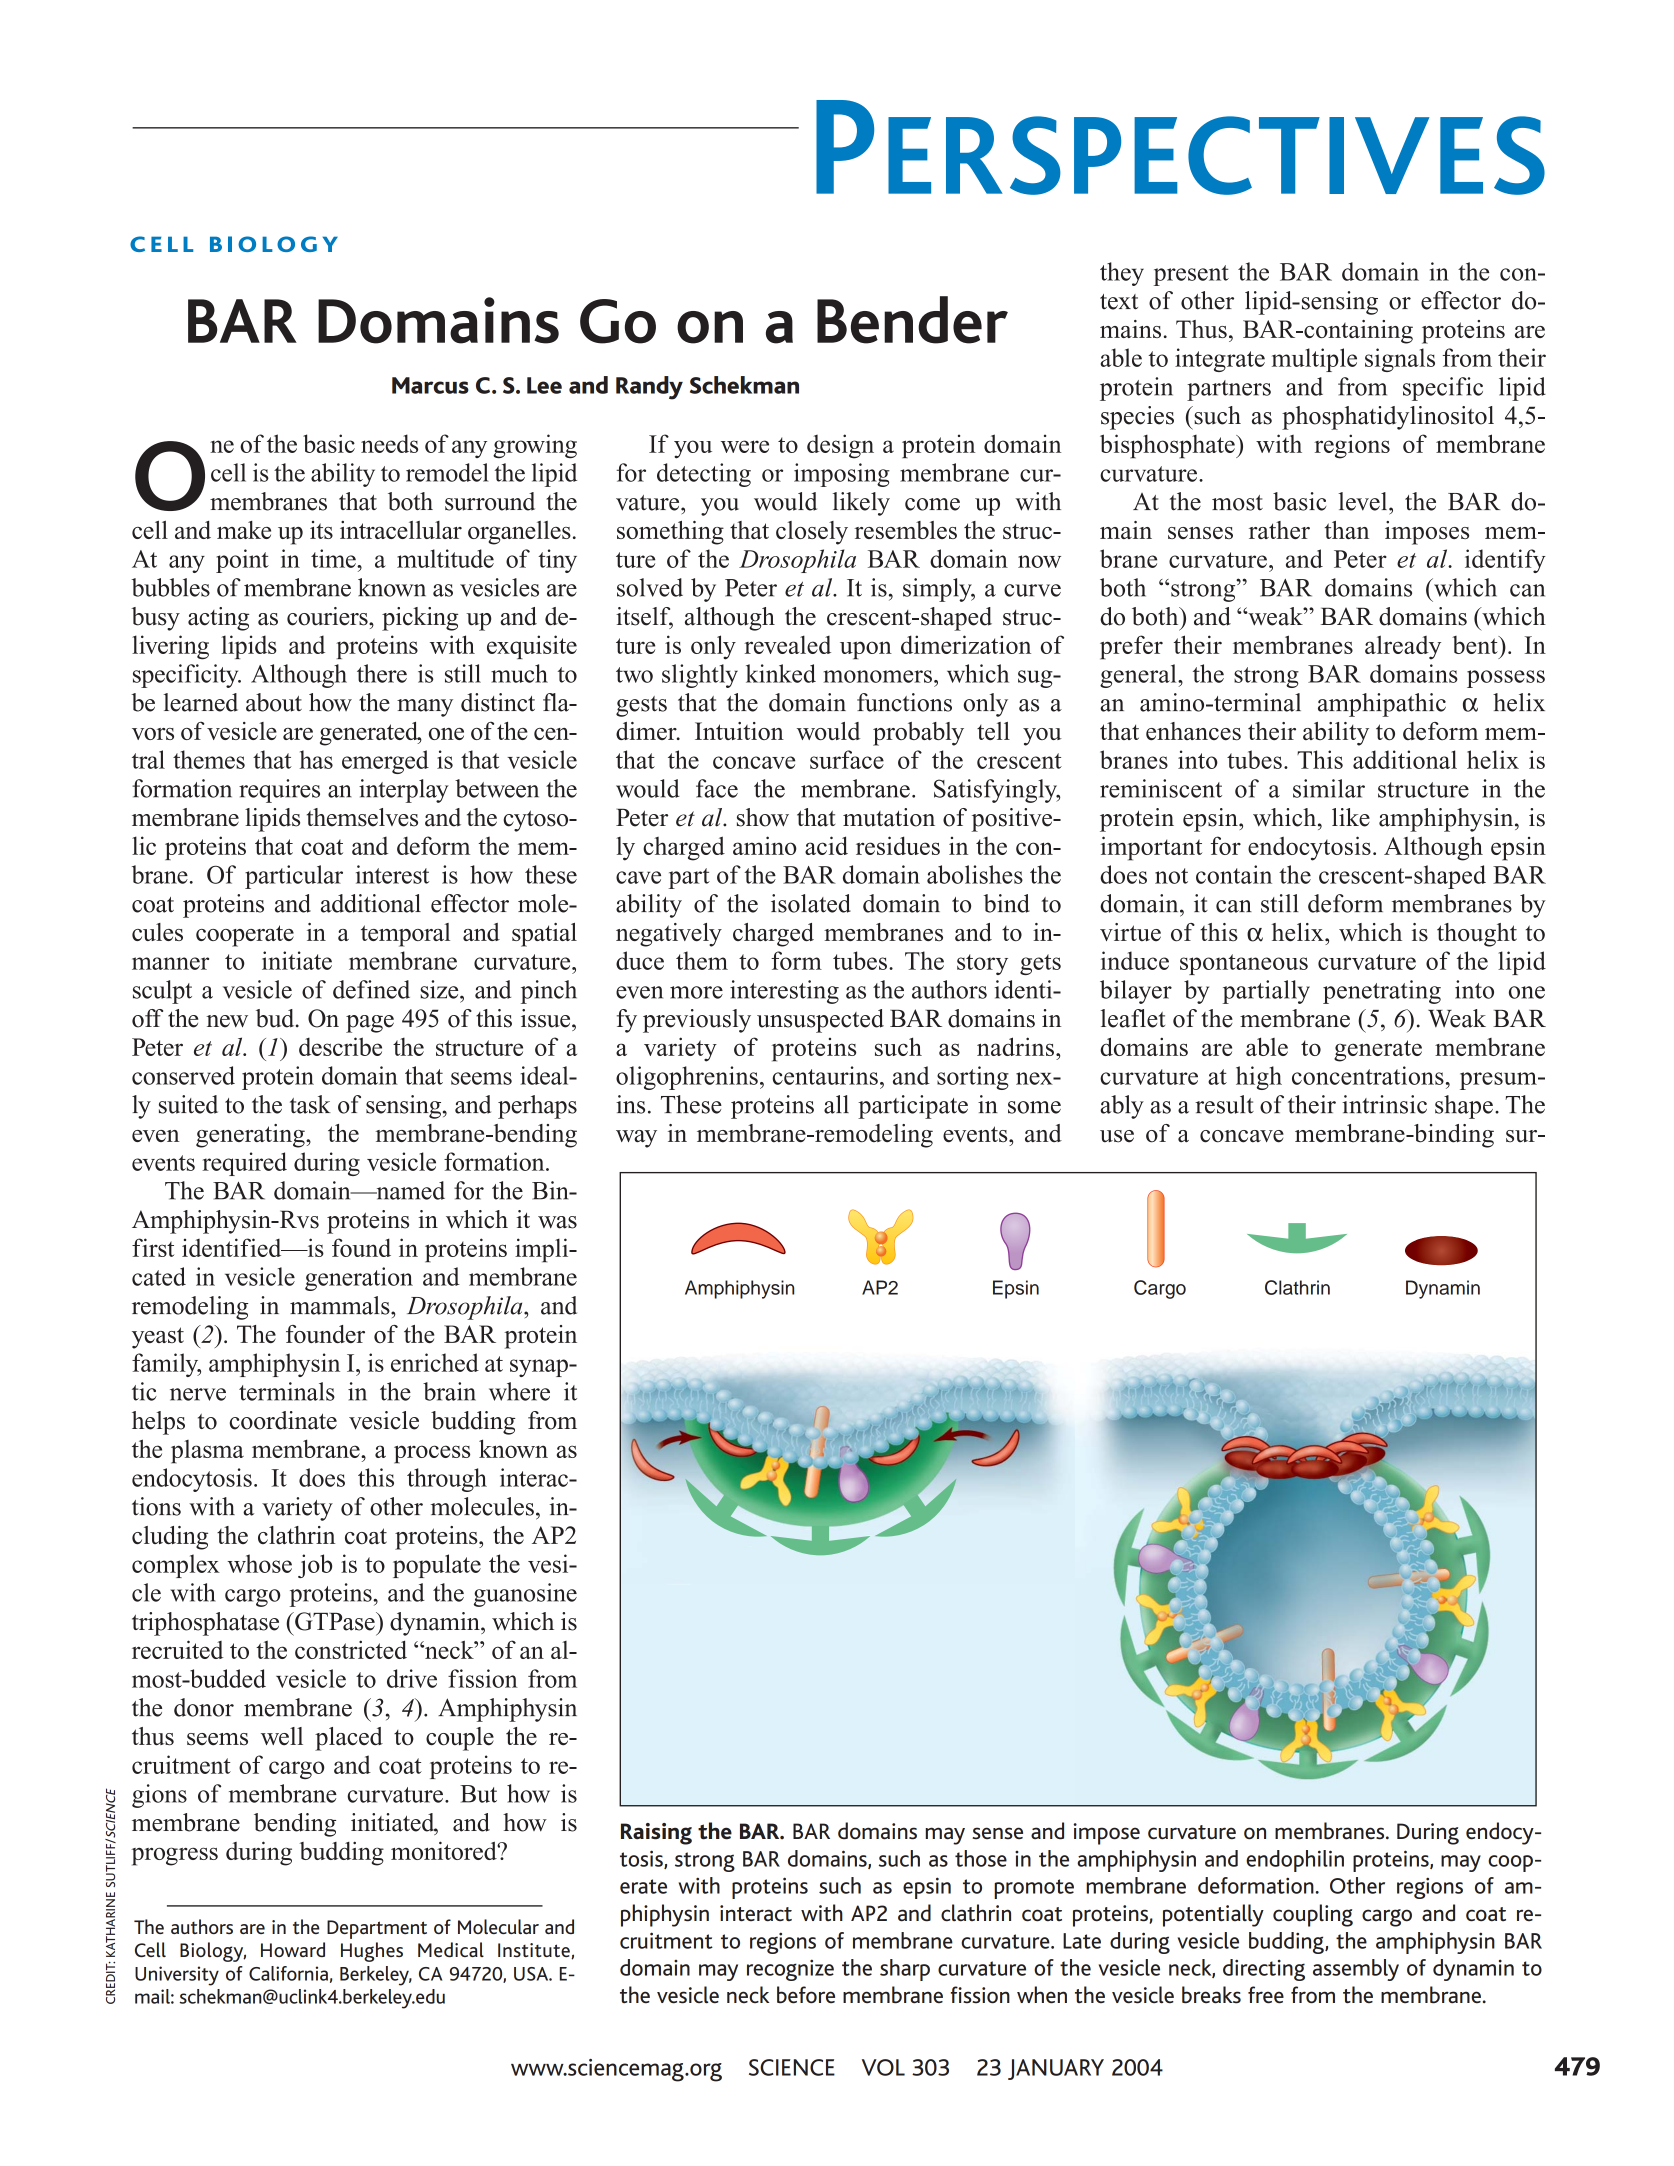 This document has width=1674, height=2166. What do you see at coordinates (1314, 360) in the document?
I see `multiple` at bounding box center [1314, 360].
